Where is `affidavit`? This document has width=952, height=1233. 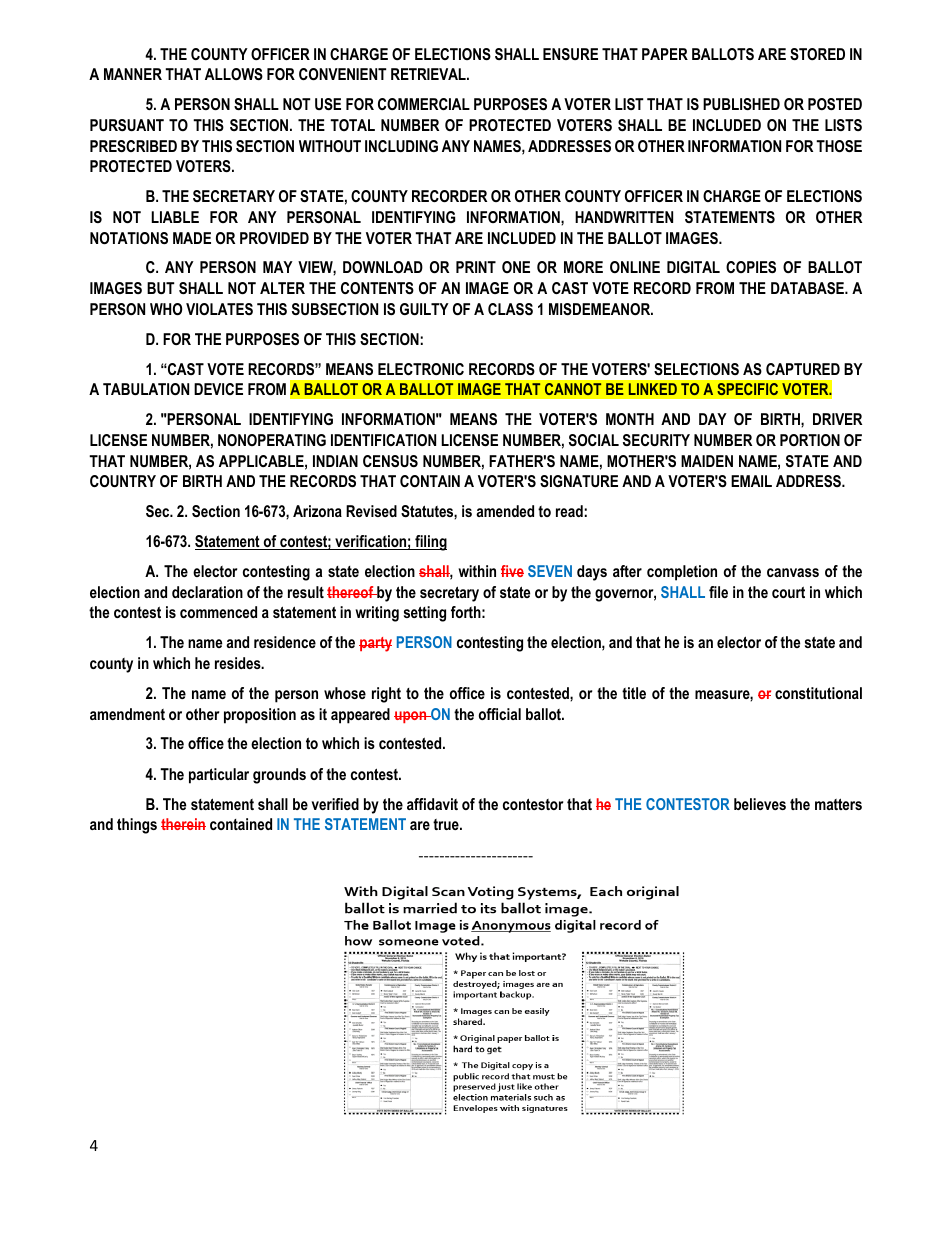
affidavit is located at coordinates (432, 804).
